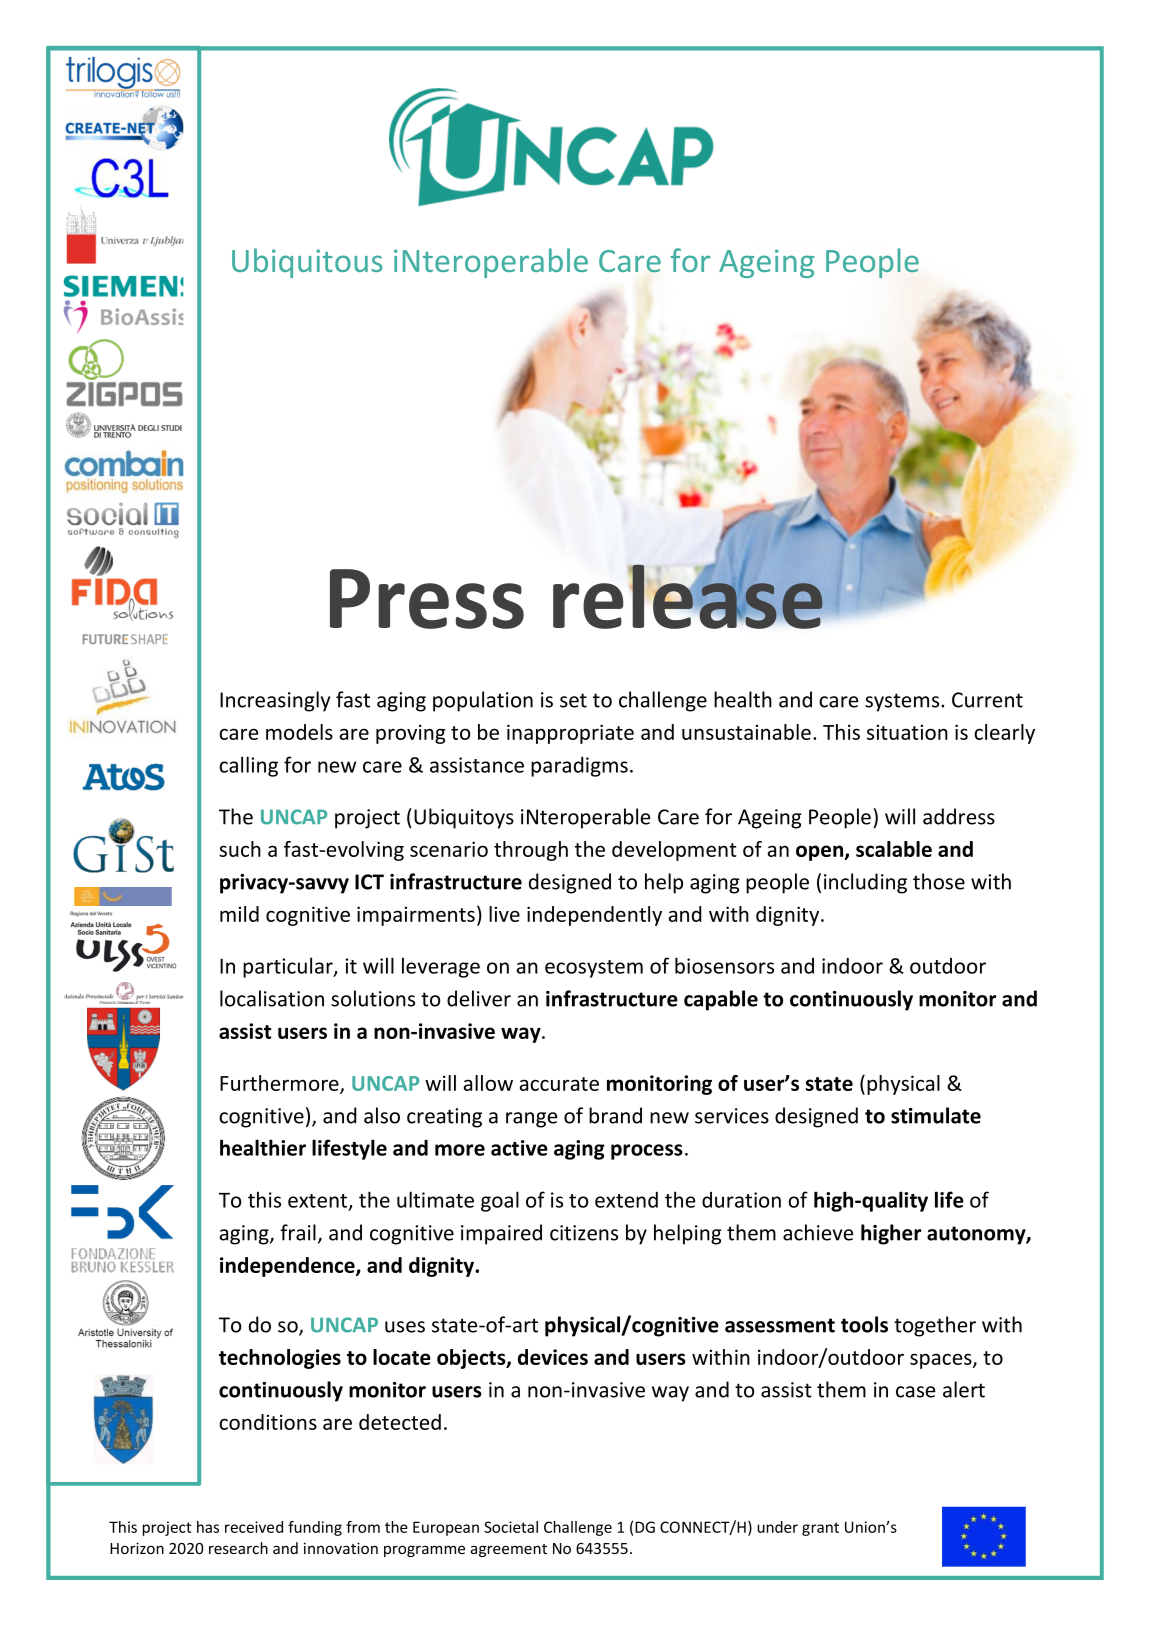 Image resolution: width=1150 pixels, height=1626 pixels. I want to click on grant, so click(820, 1529).
